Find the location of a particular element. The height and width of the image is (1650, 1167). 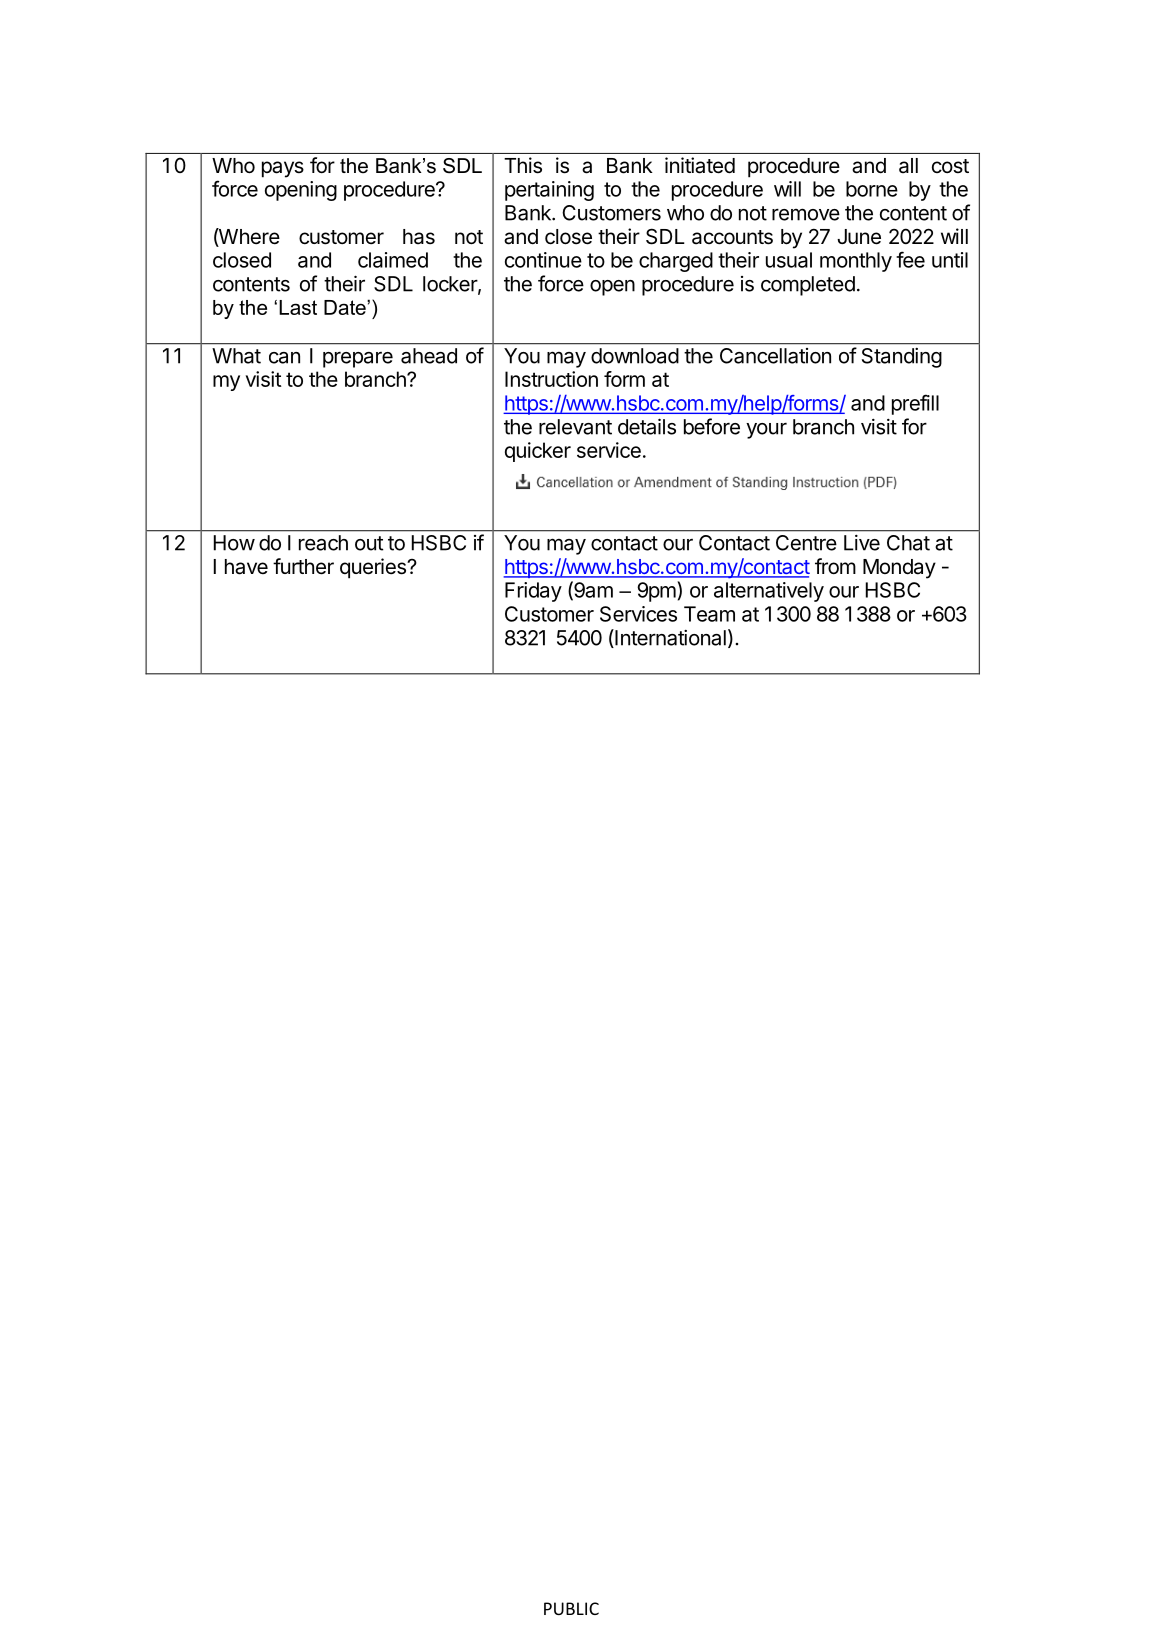

borne is located at coordinates (872, 189).
